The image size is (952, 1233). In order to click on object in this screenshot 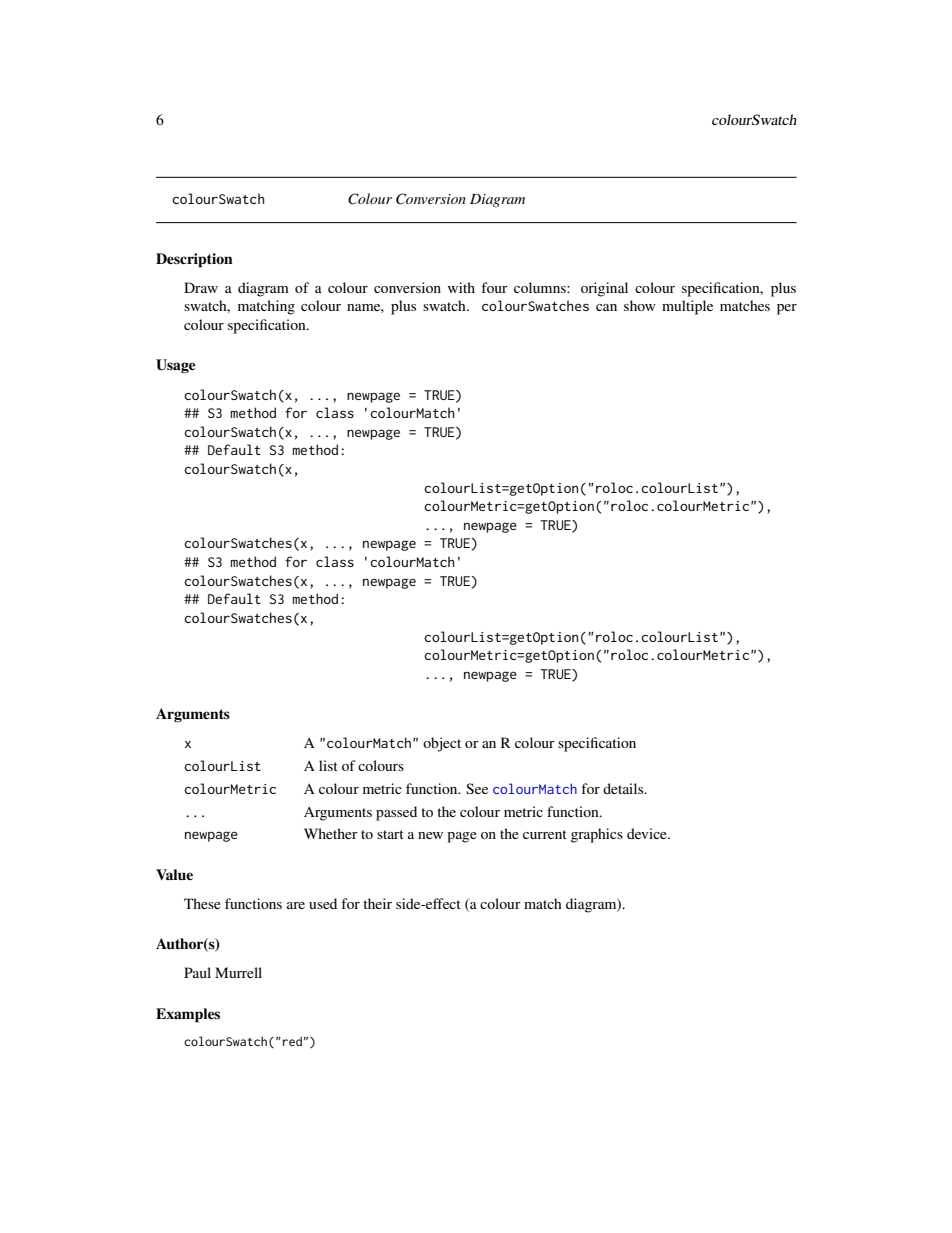, I will do `click(442, 744)`.
